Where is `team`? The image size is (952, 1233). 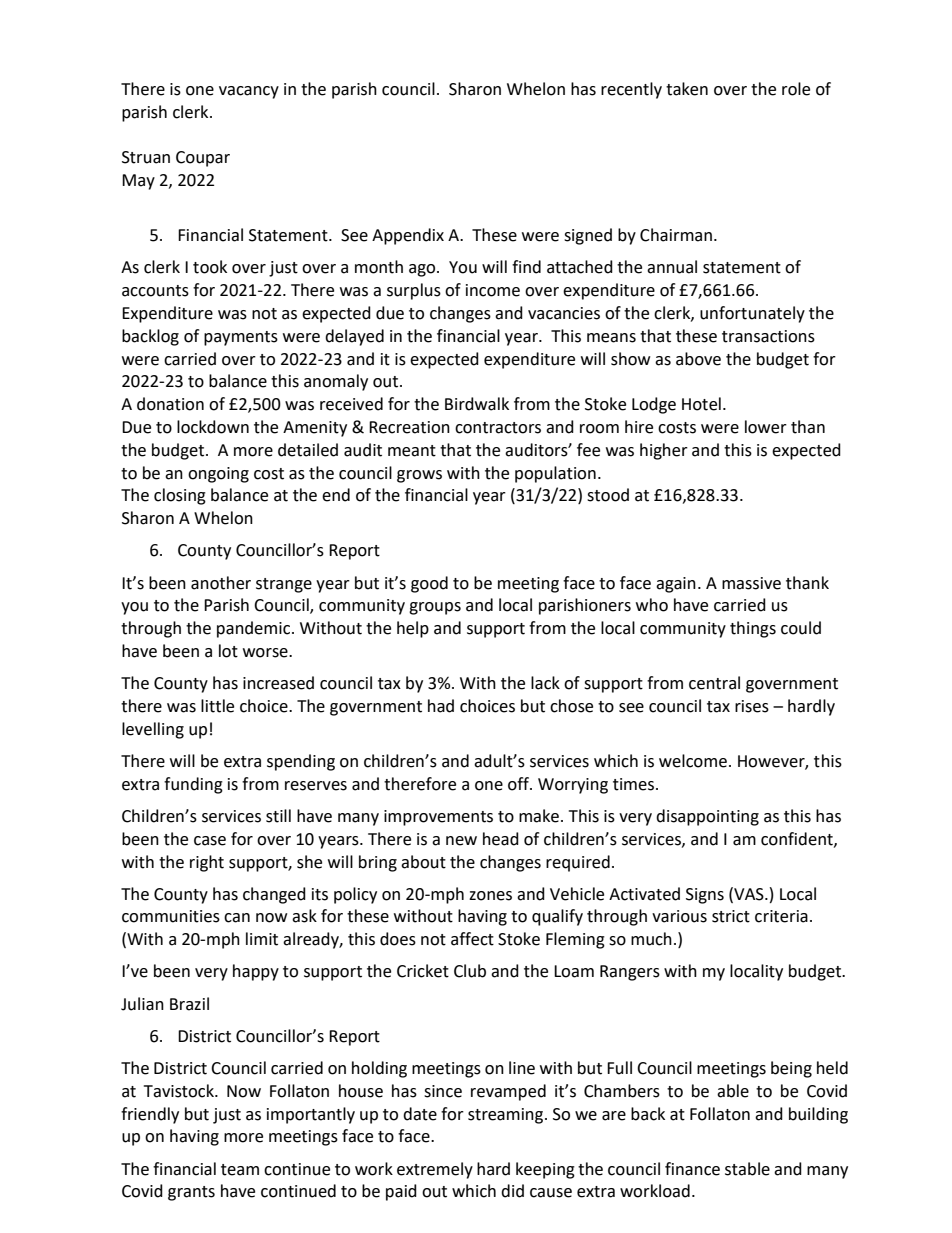 team is located at coordinates (240, 1170).
